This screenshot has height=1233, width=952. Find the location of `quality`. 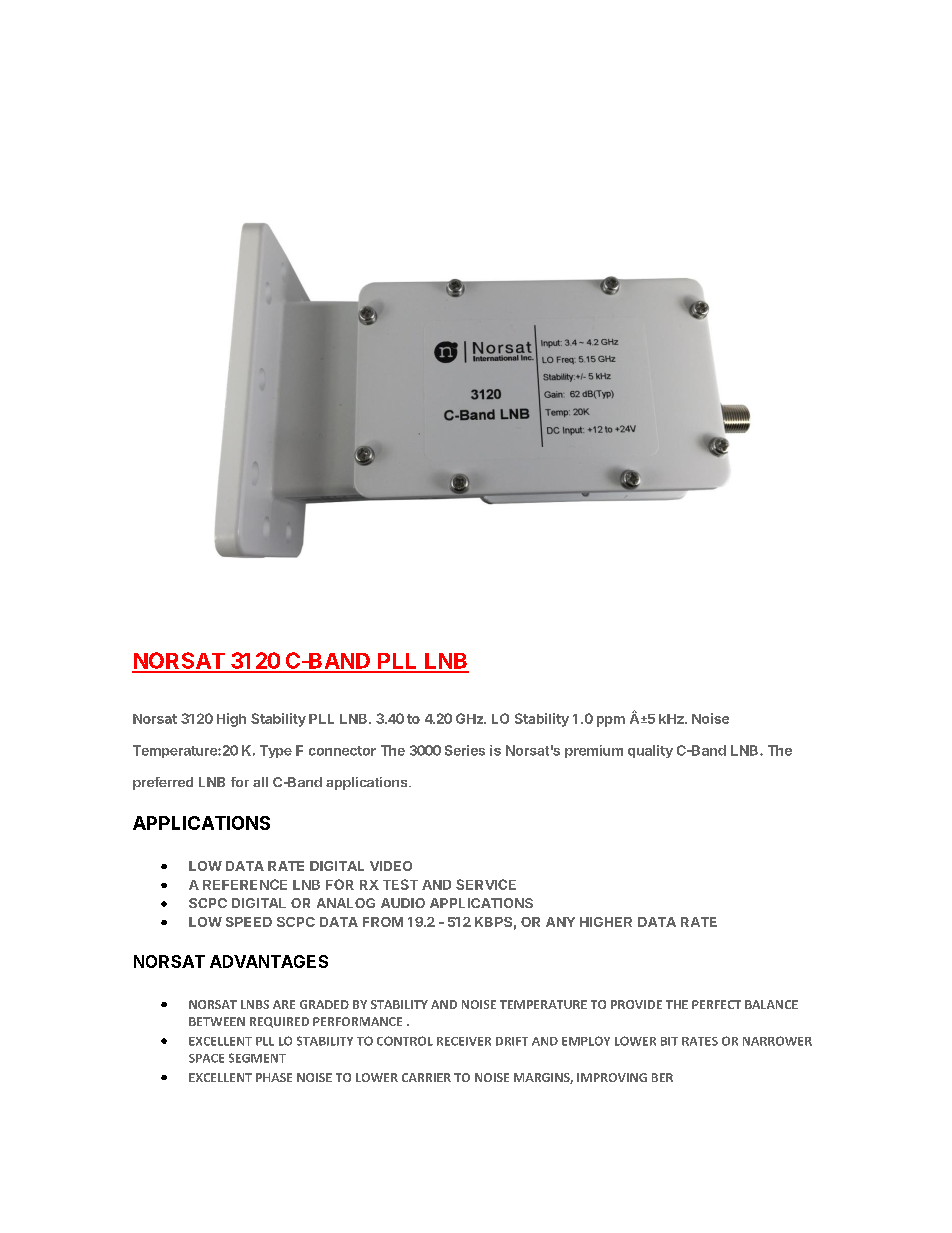

quality is located at coordinates (650, 751).
